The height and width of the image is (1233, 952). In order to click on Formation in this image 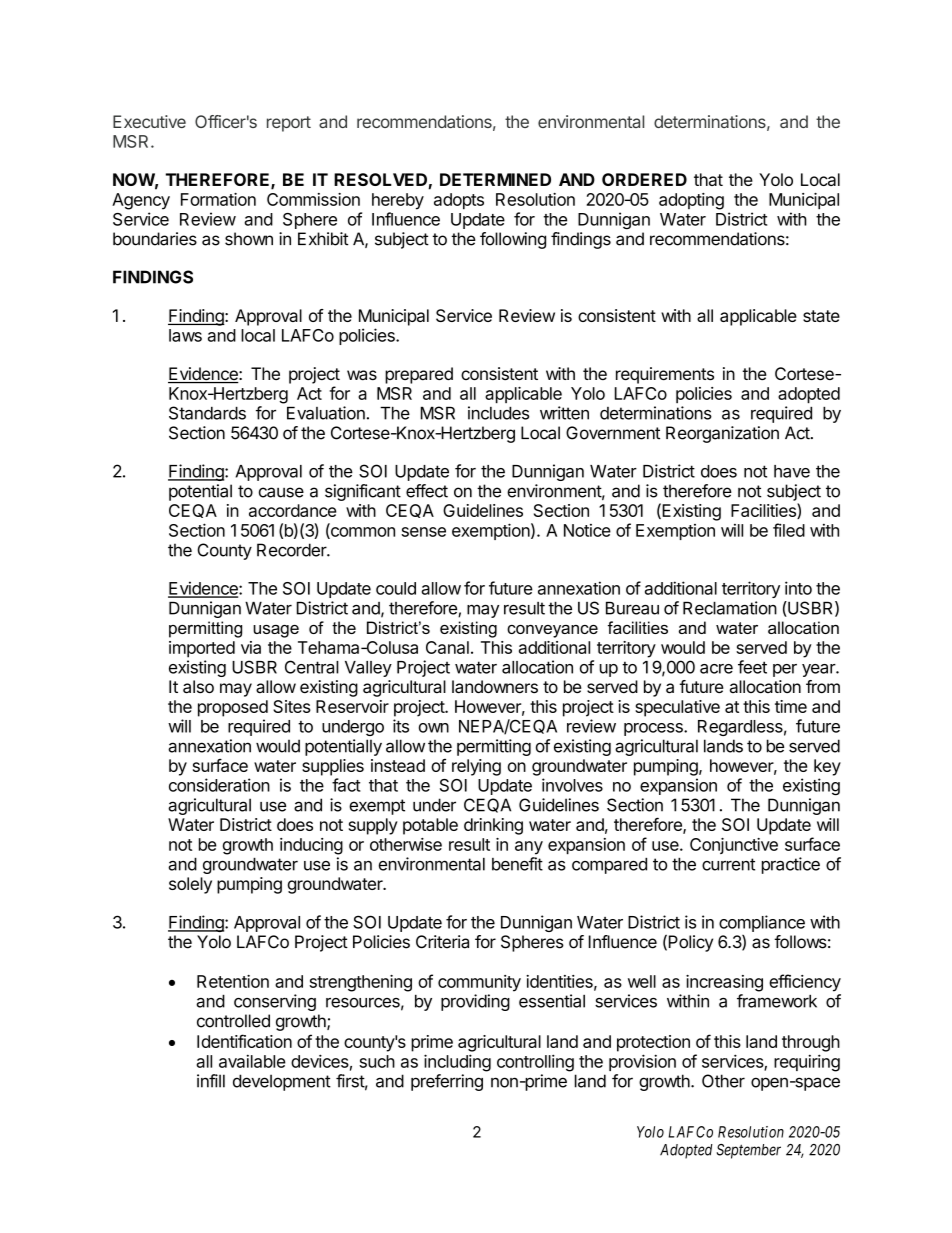, I will do `click(218, 199)`.
